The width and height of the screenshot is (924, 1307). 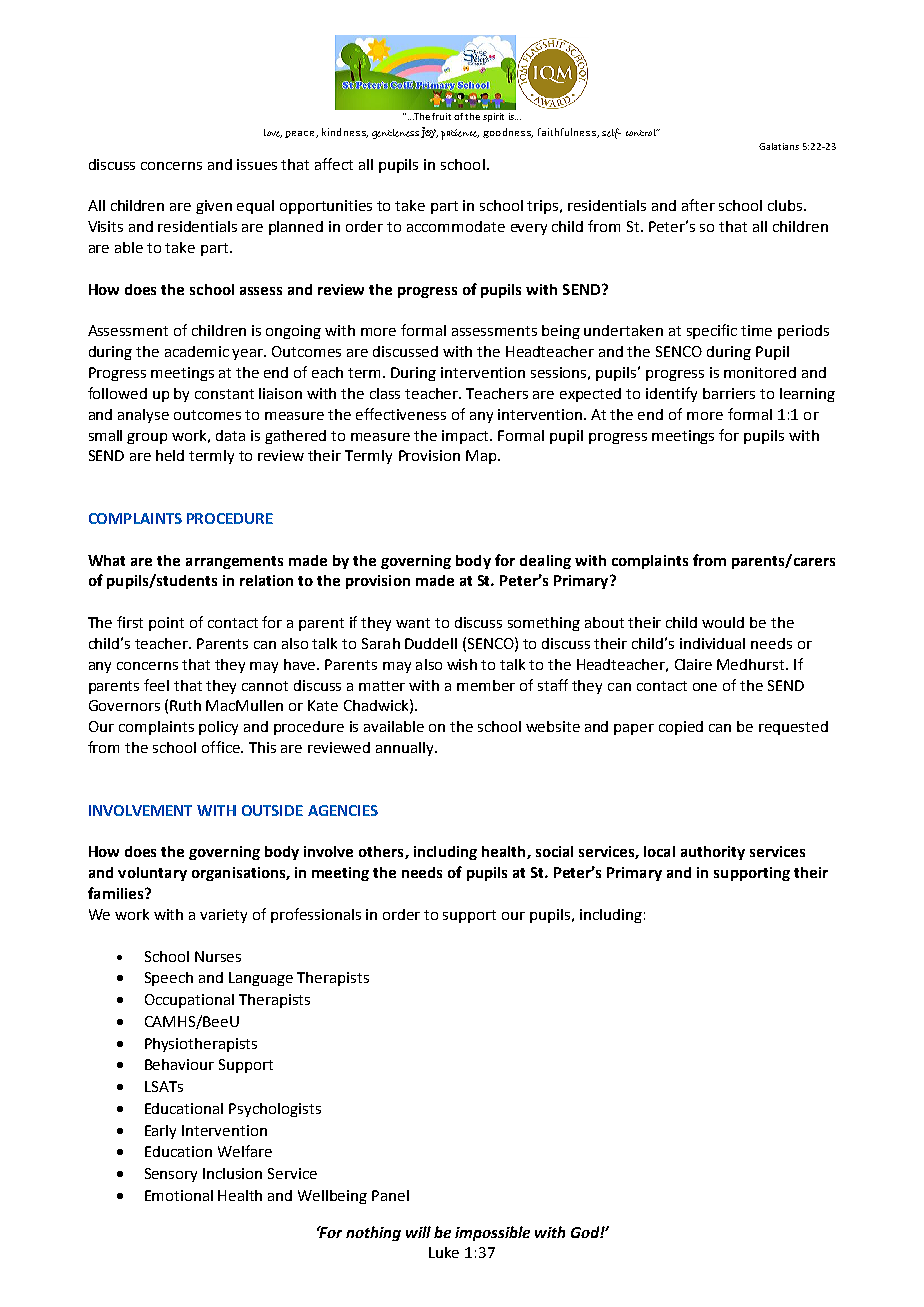 I want to click on Ruth, so click(x=185, y=705).
